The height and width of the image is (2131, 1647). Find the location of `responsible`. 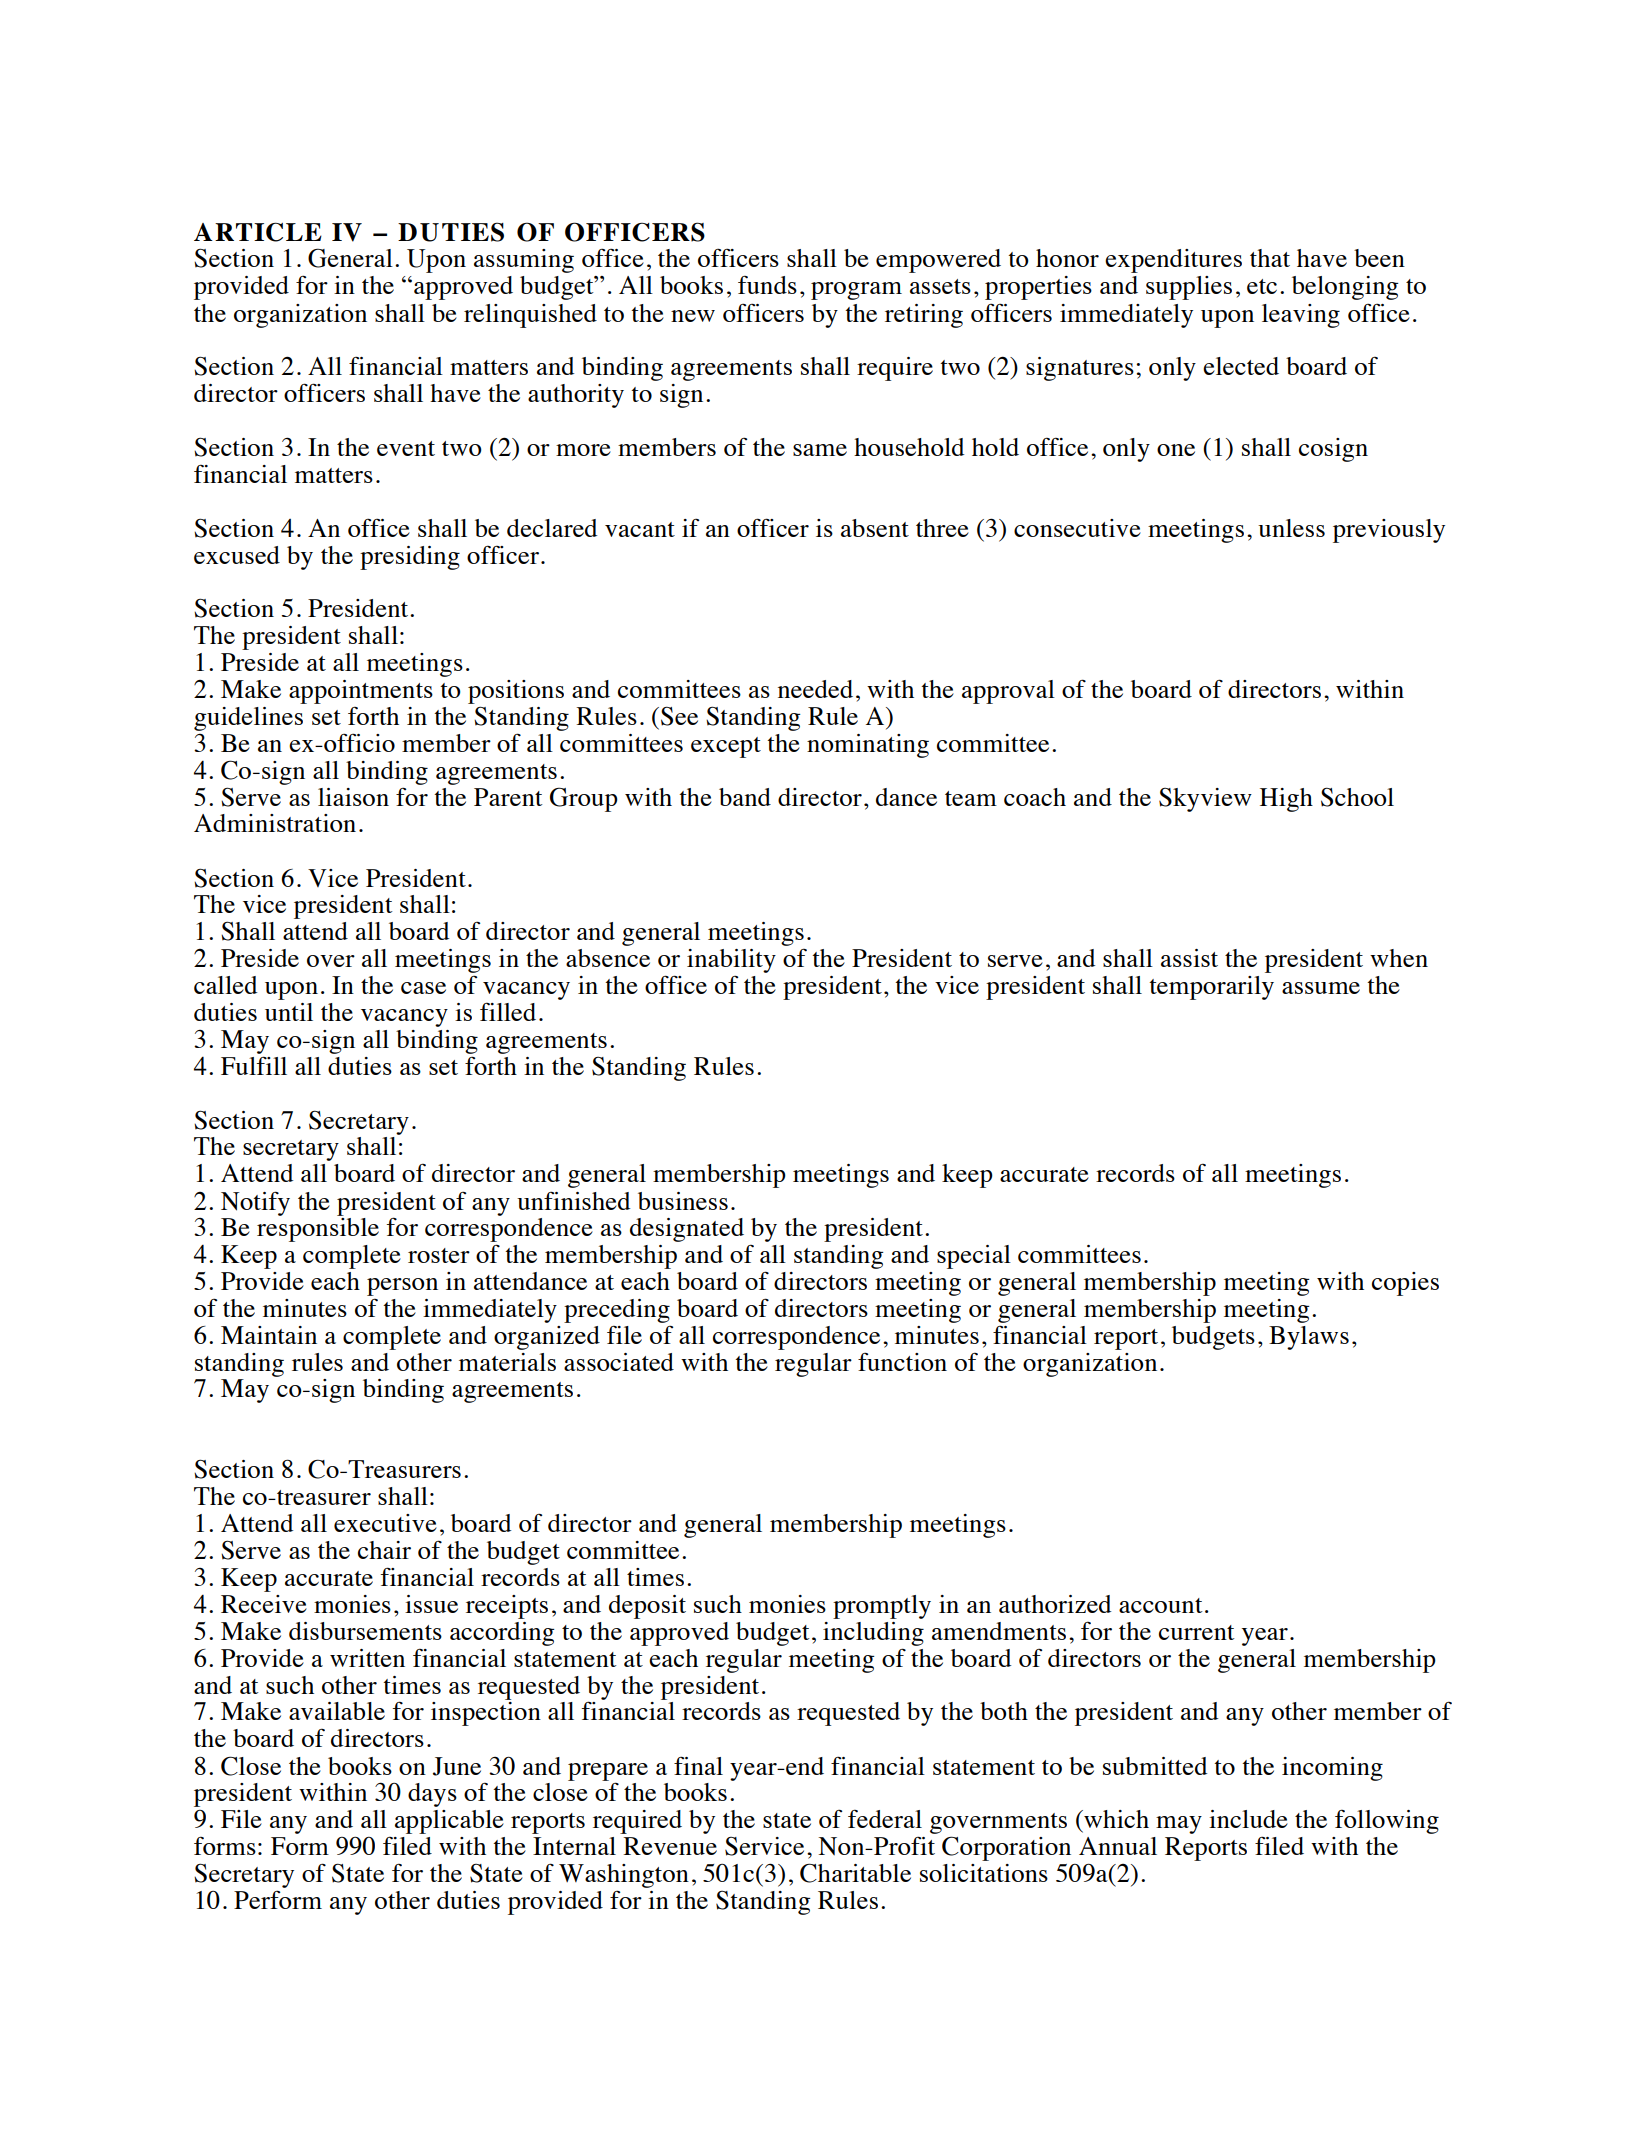

responsible is located at coordinates (318, 1228).
